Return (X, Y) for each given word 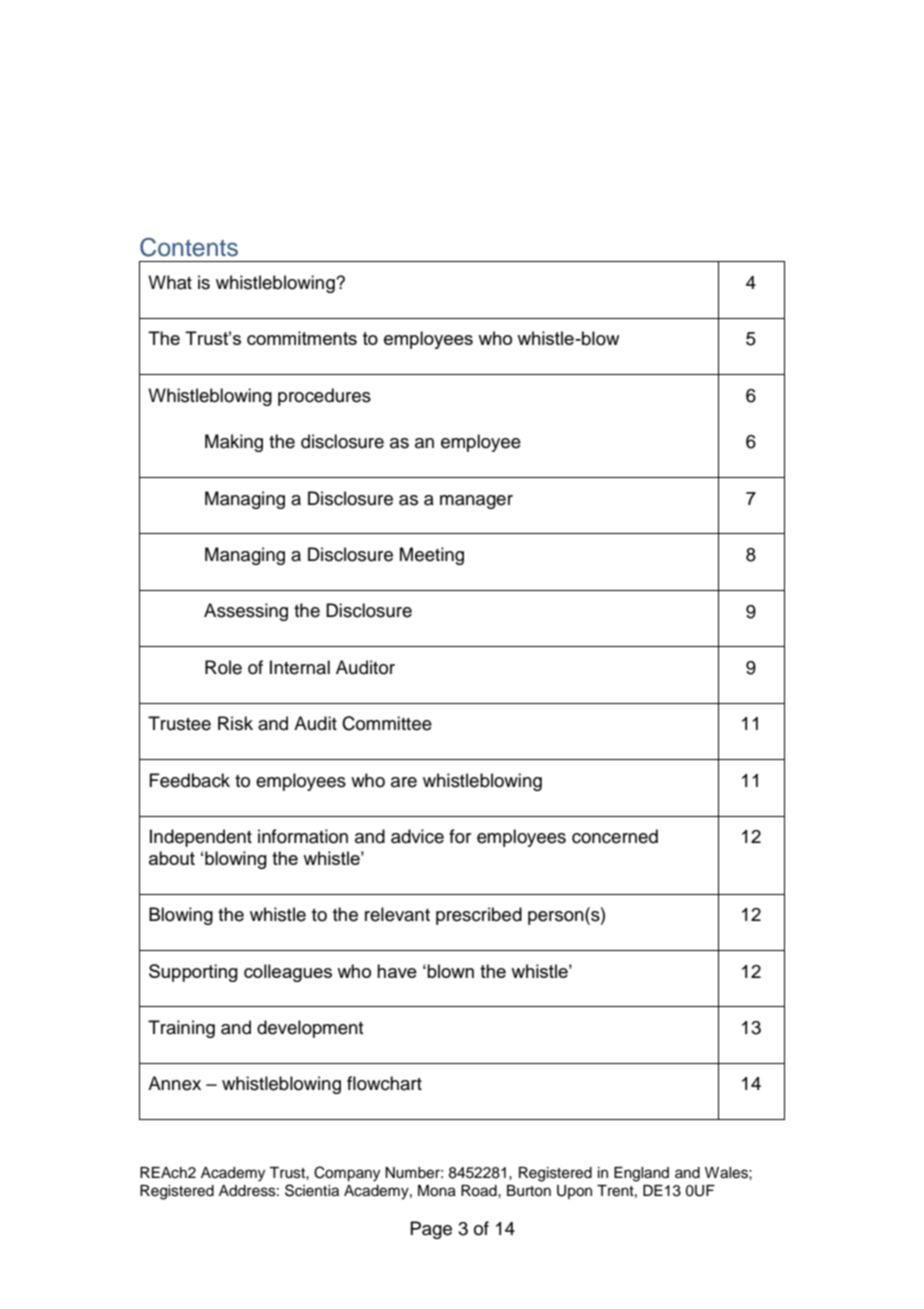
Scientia (312, 1190)
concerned (615, 836)
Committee (387, 723)
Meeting (432, 556)
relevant (397, 914)
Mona (437, 1191)
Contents (189, 247)
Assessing (246, 612)
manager (476, 502)
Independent (201, 838)
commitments (302, 338)
